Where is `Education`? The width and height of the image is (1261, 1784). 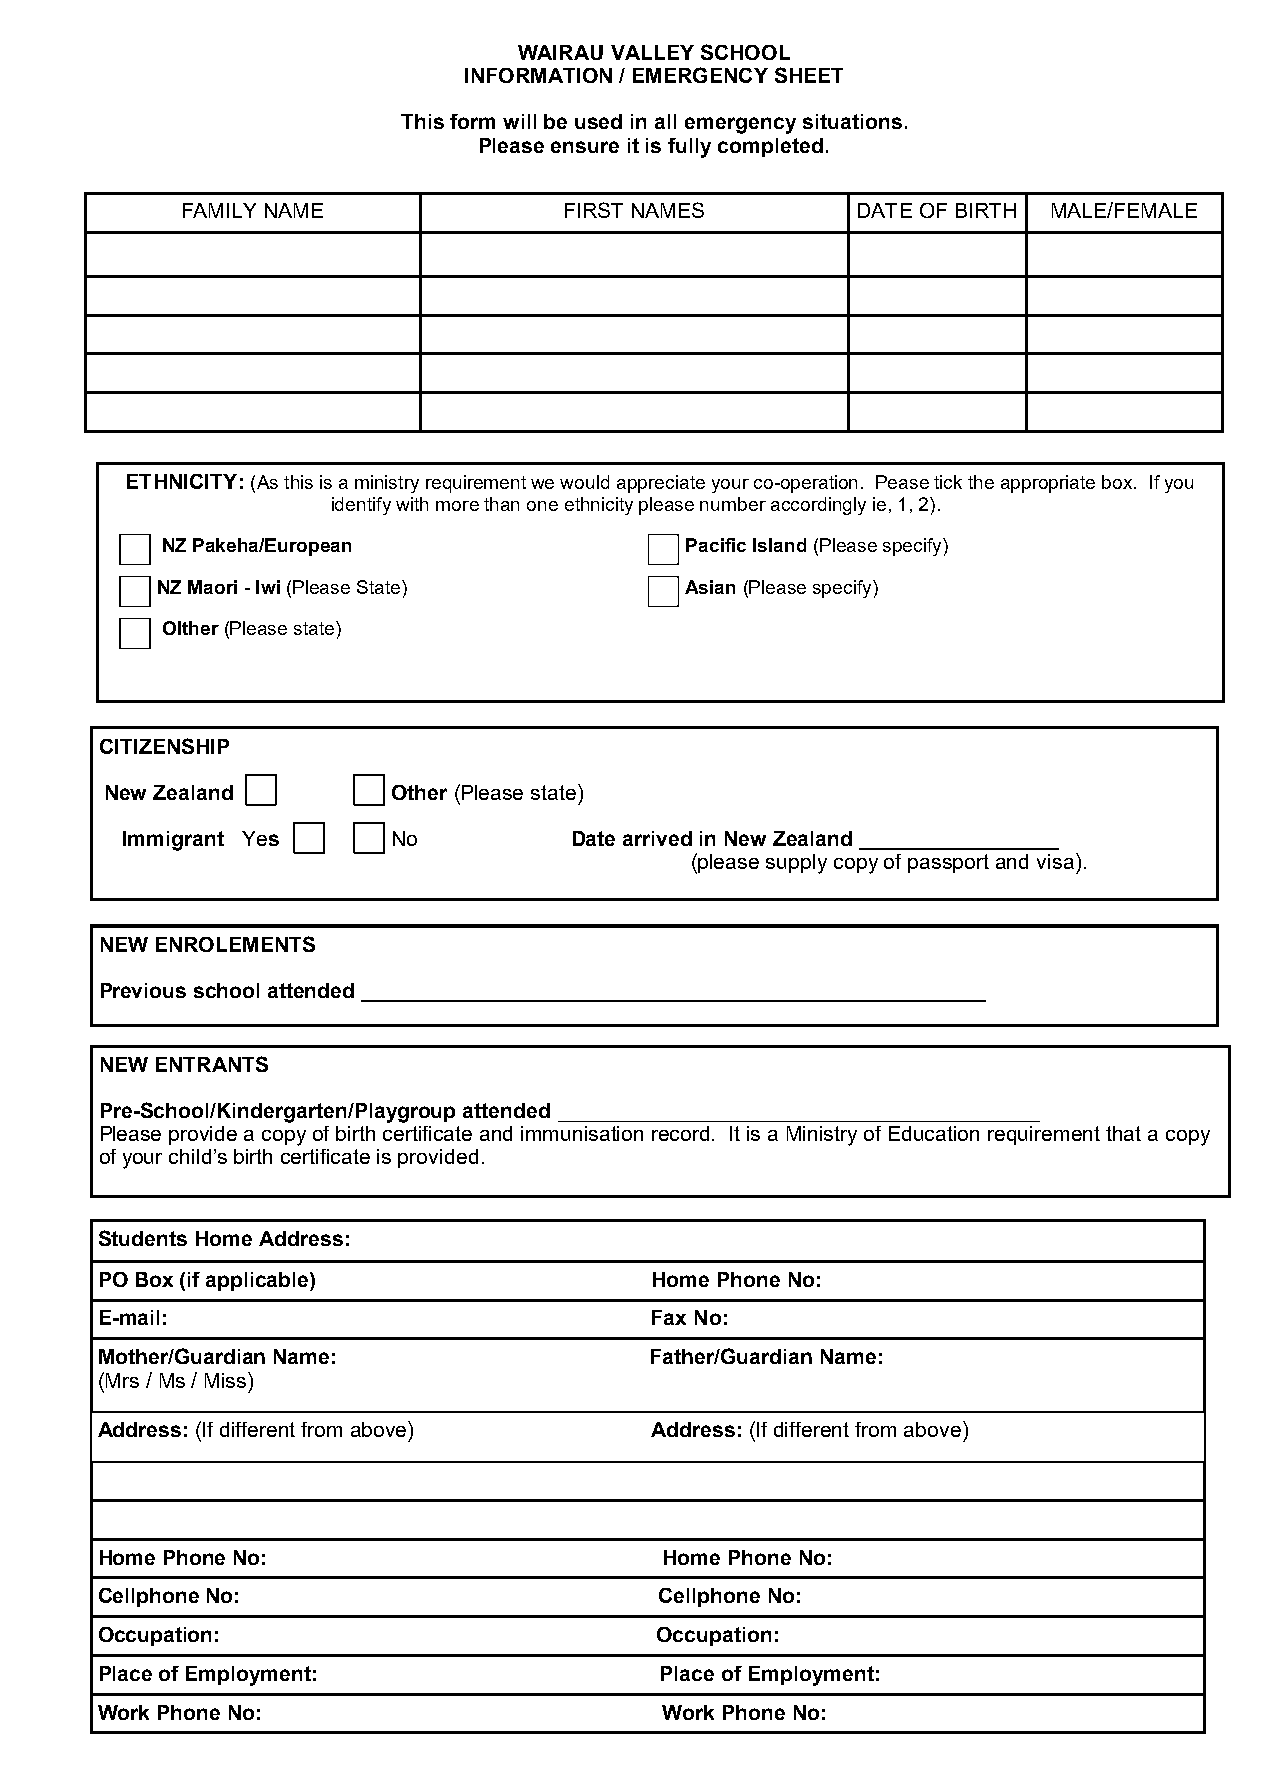 Education is located at coordinates (934, 1133).
